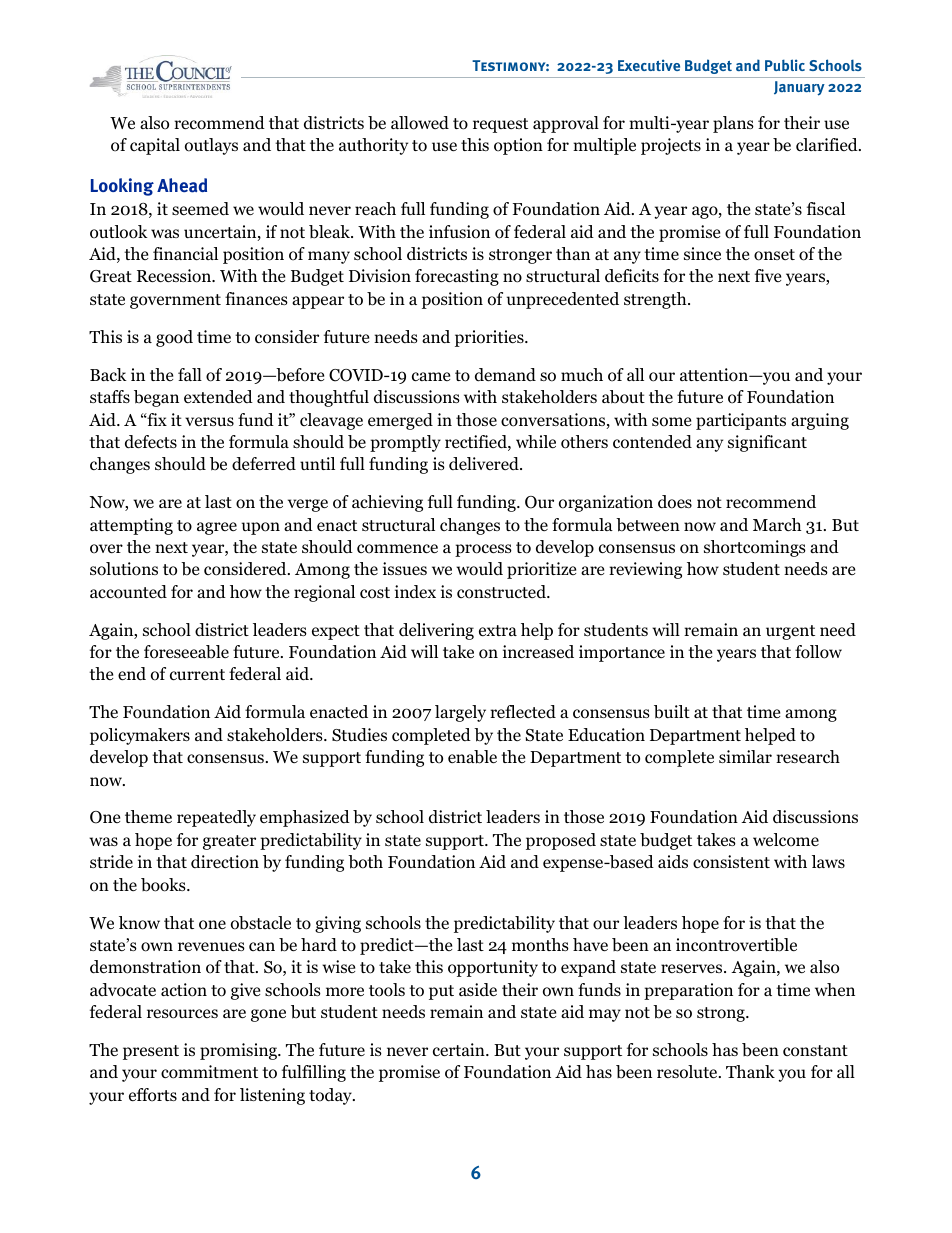  I want to click on agree, so click(217, 528).
